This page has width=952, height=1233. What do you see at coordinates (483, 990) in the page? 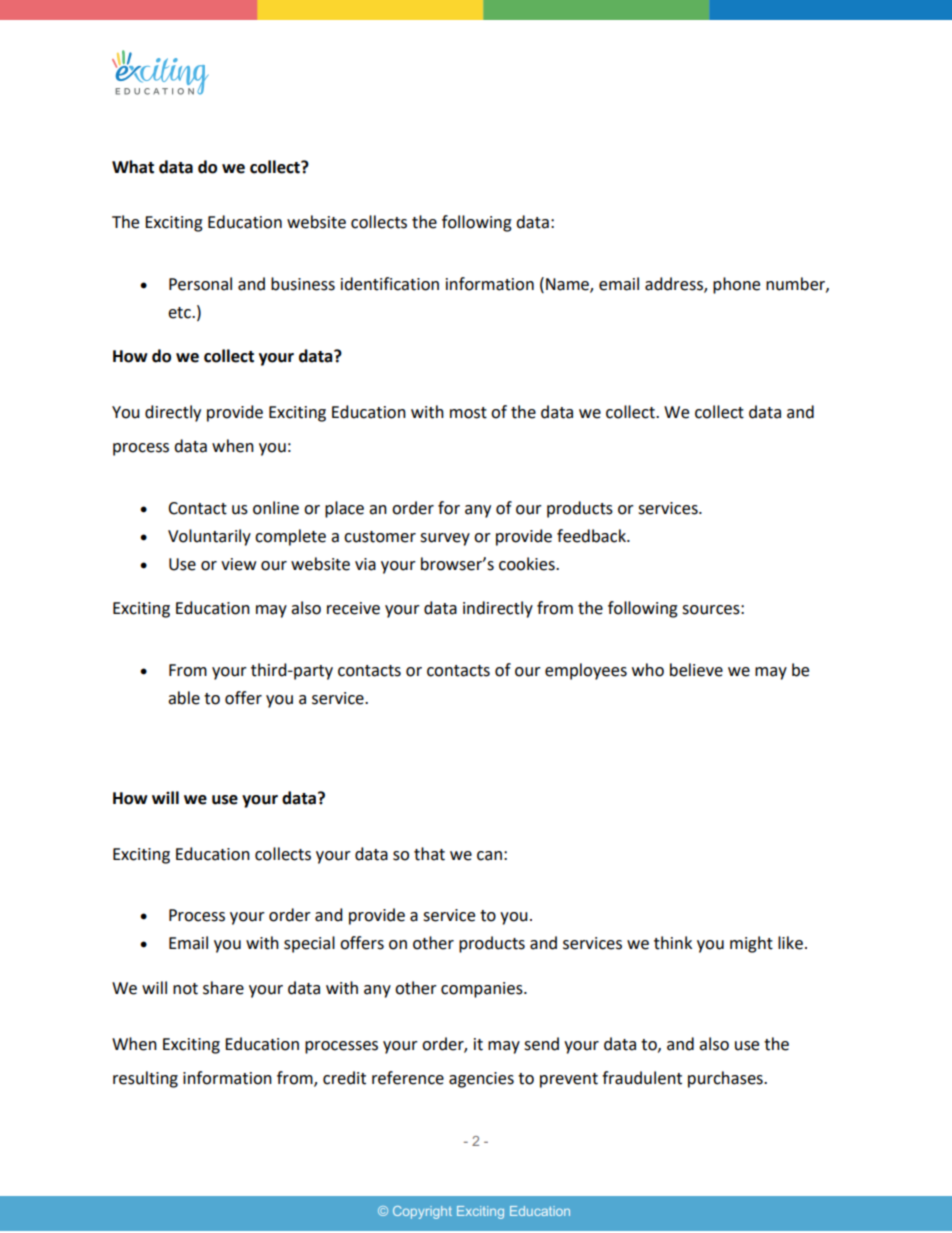
I see `companies` at bounding box center [483, 990].
